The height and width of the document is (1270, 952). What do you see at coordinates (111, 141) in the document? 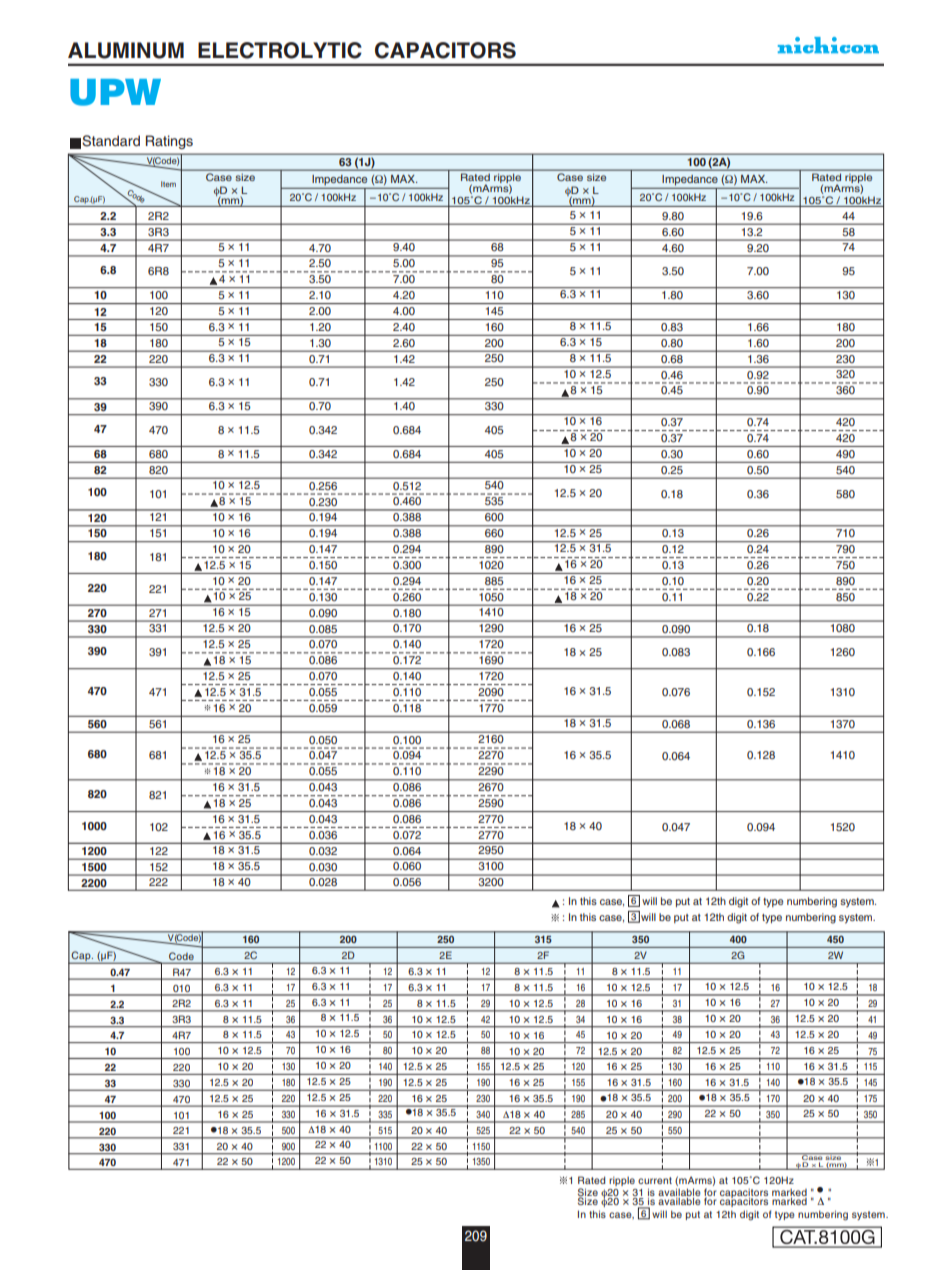
I see `Standard` at bounding box center [111, 141].
